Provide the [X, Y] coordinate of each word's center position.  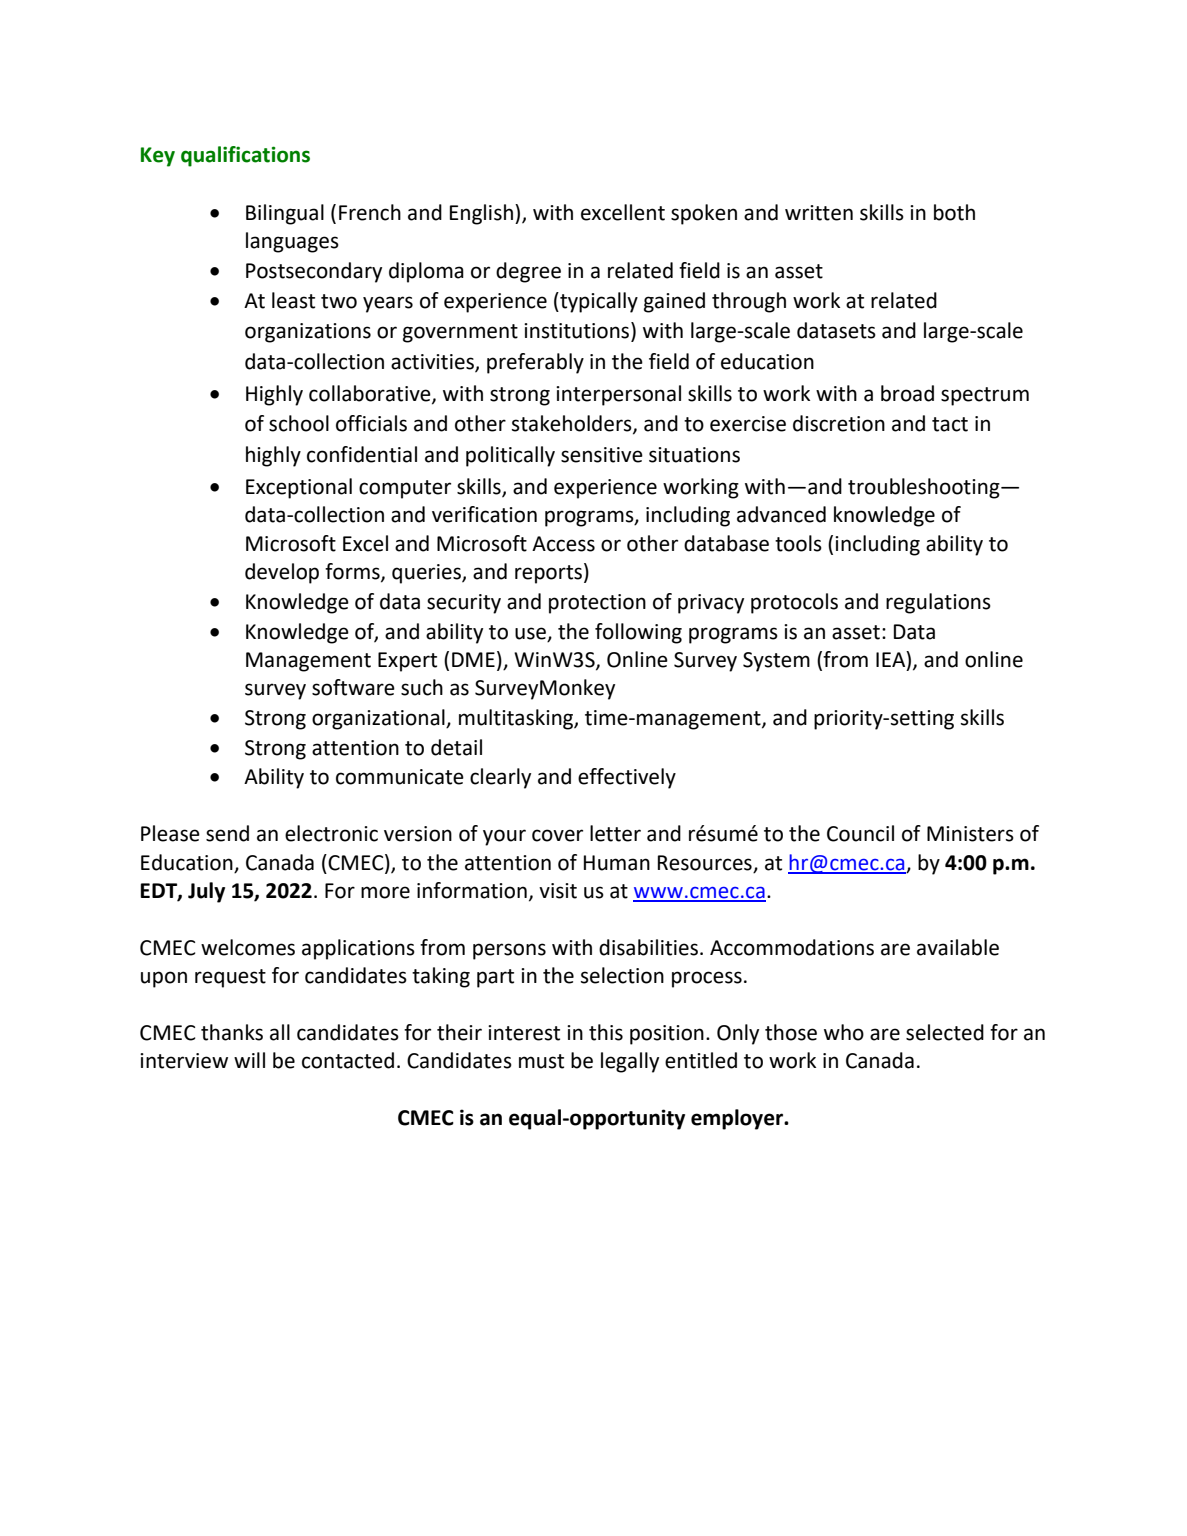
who [844, 1032]
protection [597, 604]
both [954, 212]
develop [282, 573]
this [606, 1032]
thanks [232, 1032]
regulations [938, 603]
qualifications [245, 156]
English [481, 214]
